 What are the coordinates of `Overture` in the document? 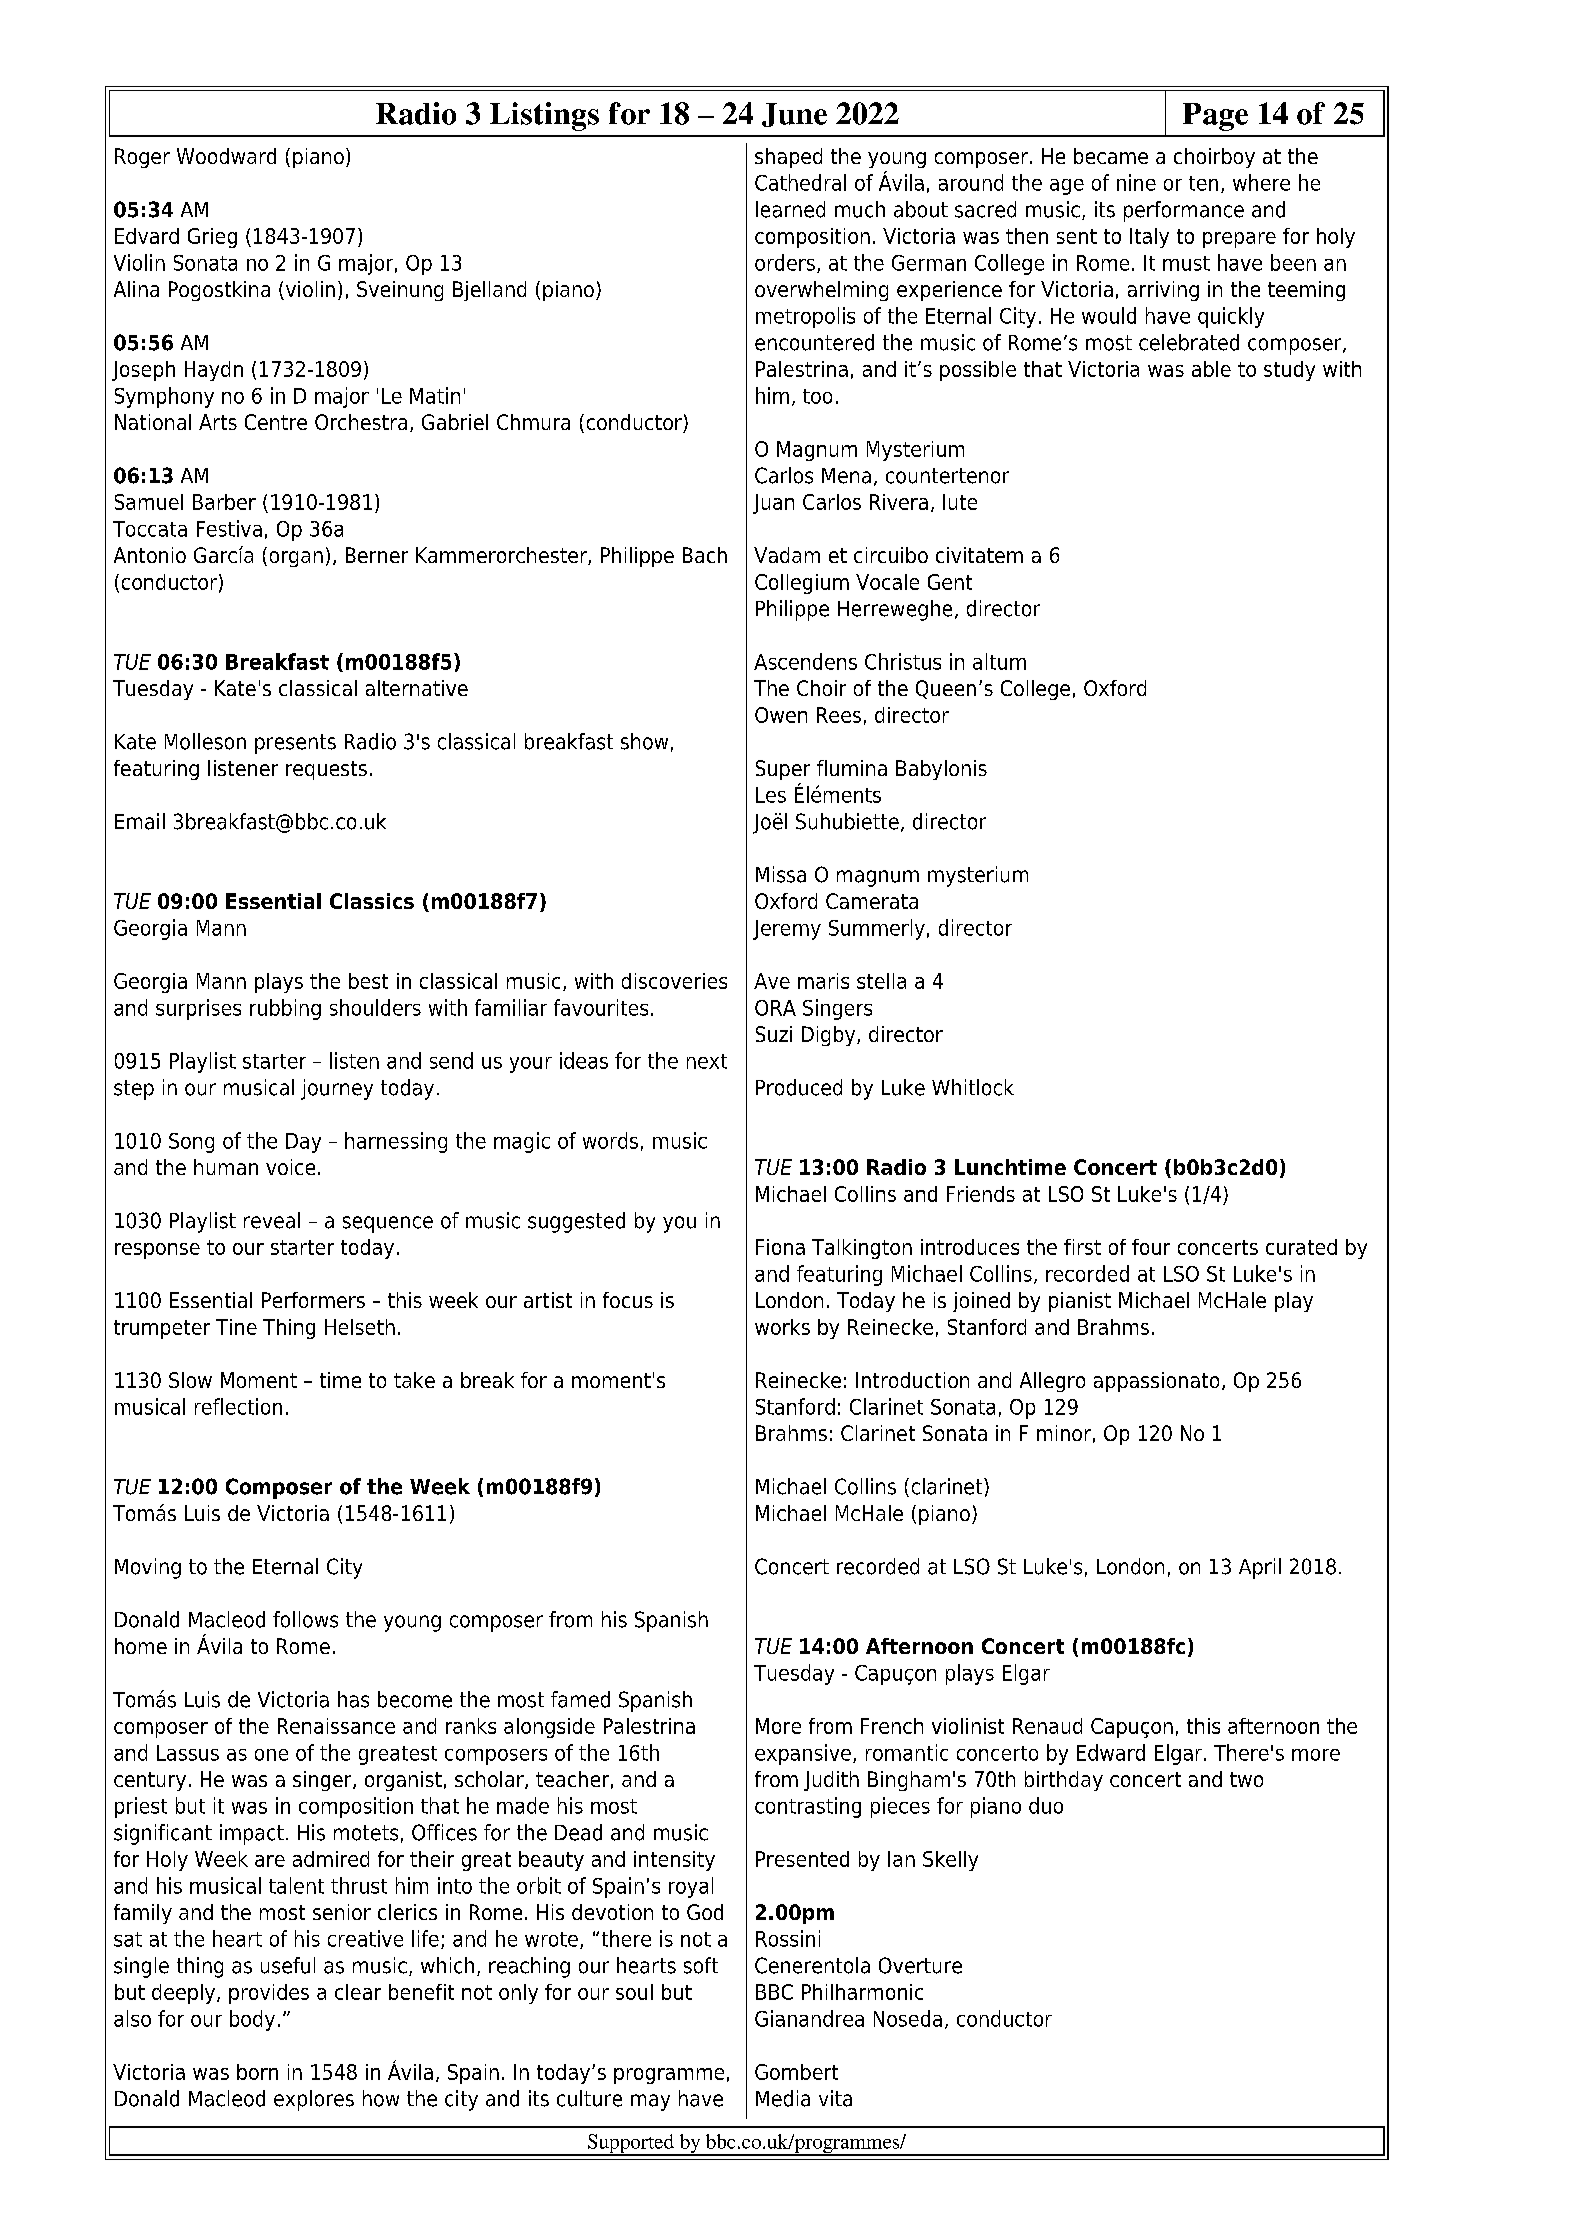 It's located at (920, 1965).
